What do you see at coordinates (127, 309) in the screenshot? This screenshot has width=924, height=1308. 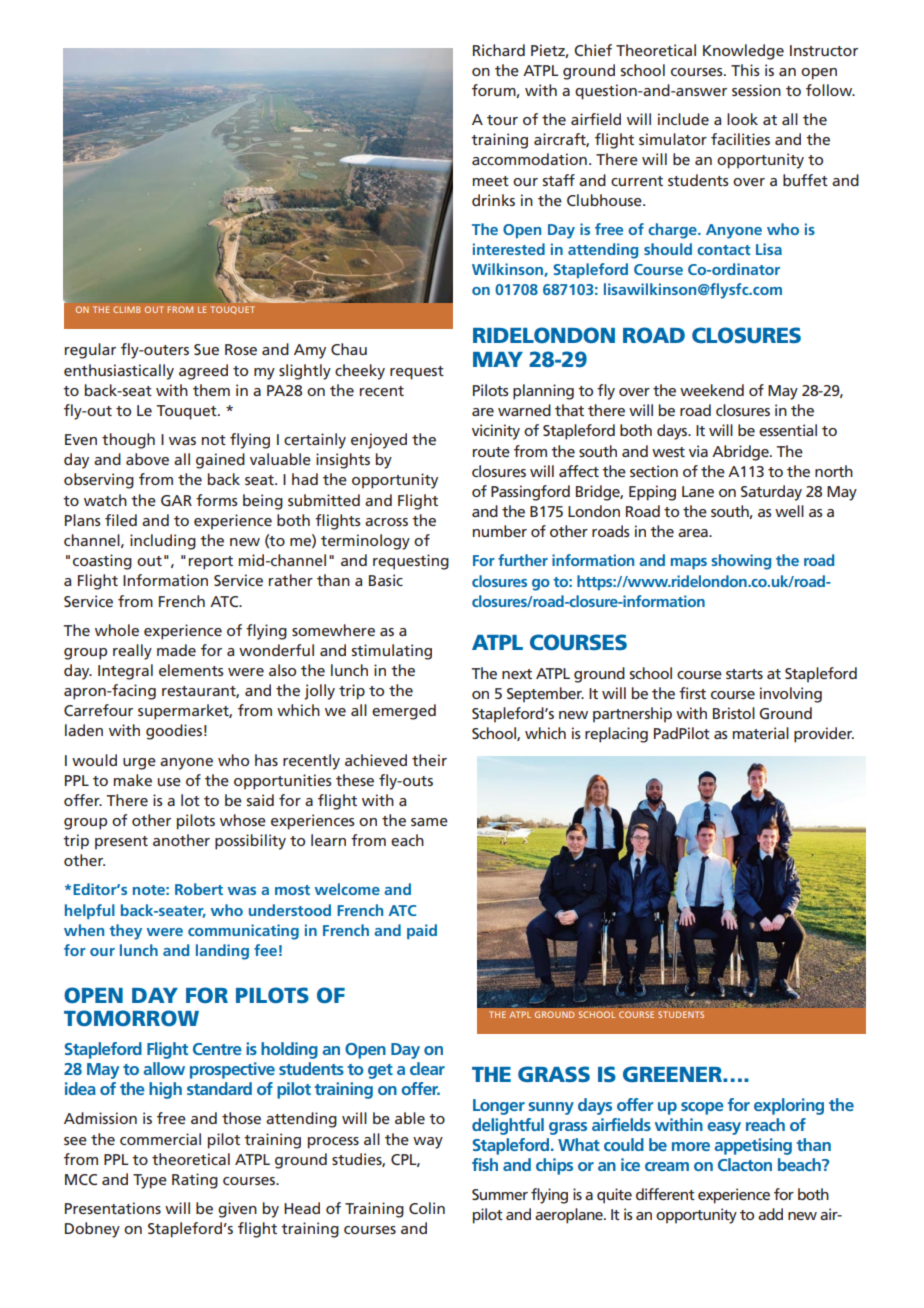 I see `CLIMB` at bounding box center [127, 309].
